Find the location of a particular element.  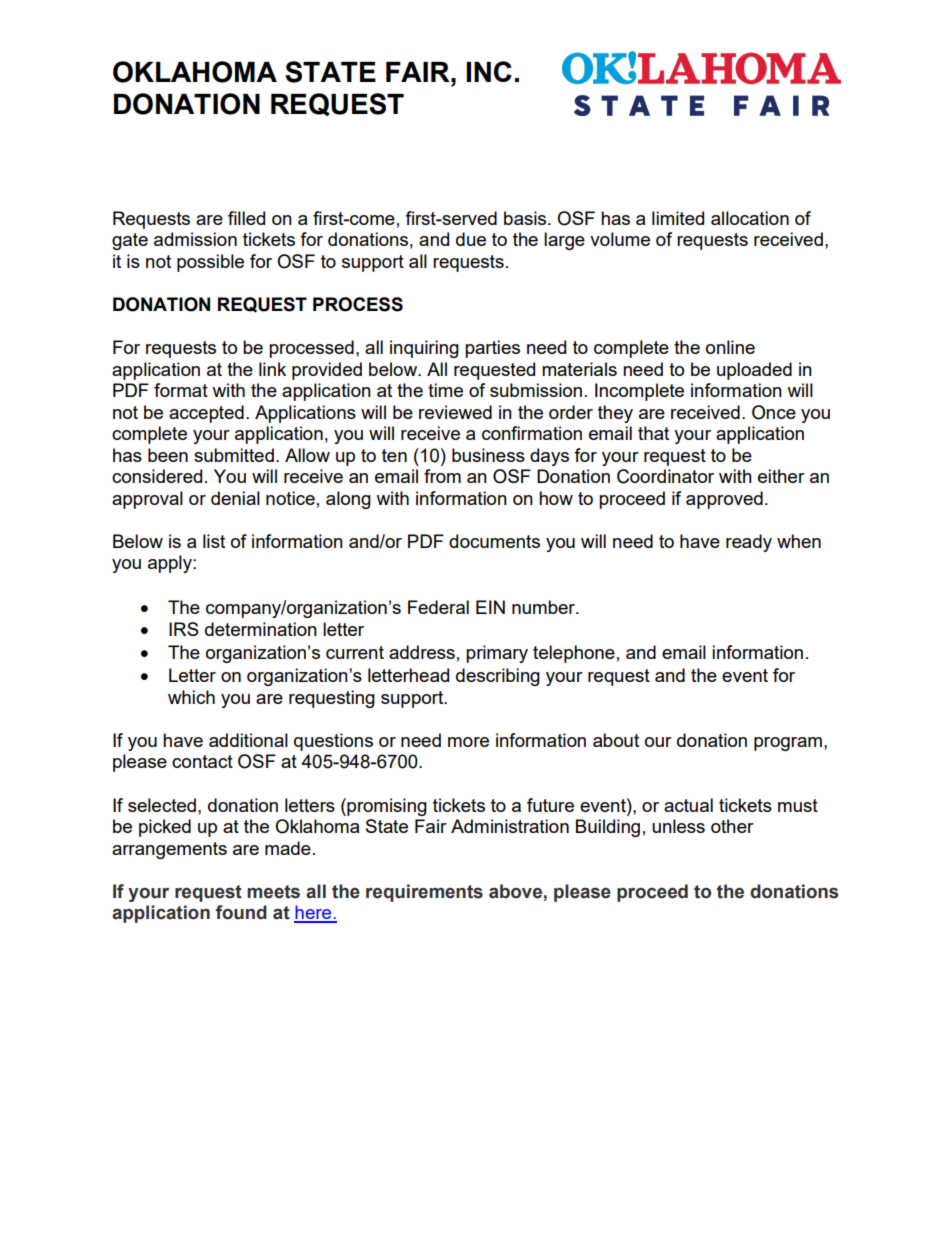

contact is located at coordinates (202, 761).
